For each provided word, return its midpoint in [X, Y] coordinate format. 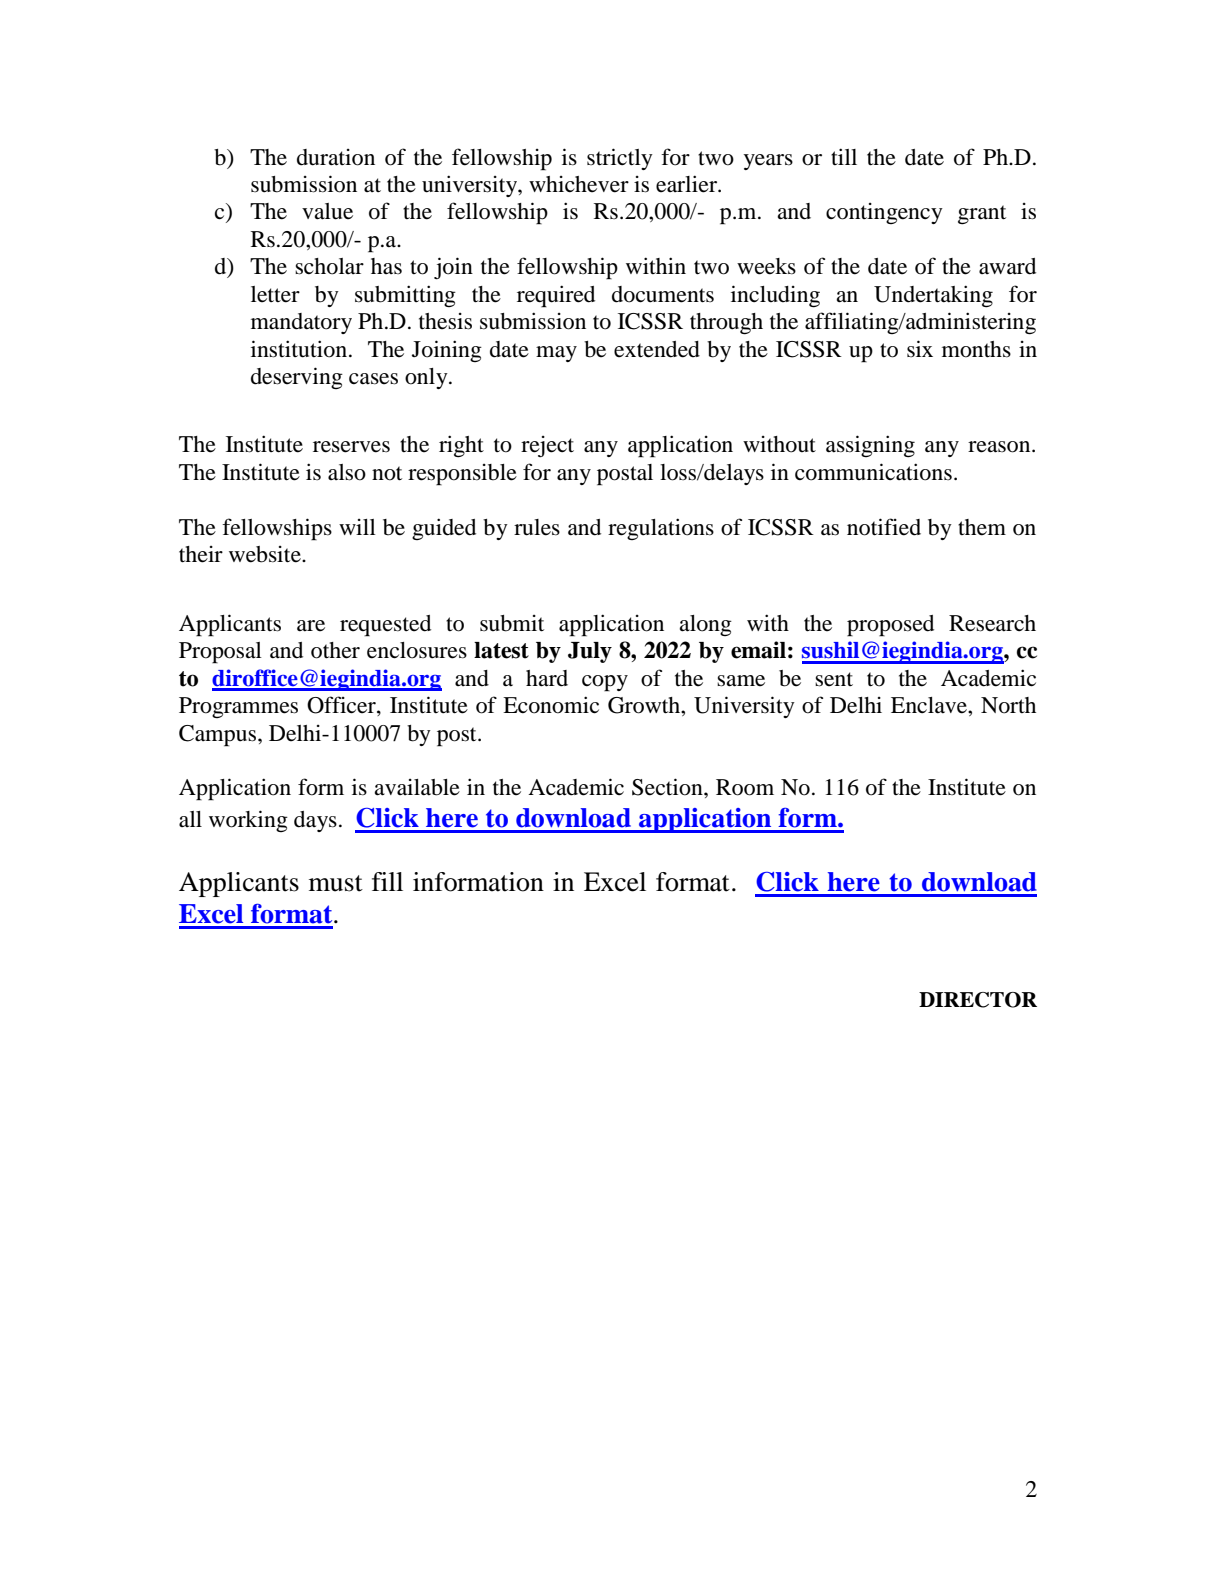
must [336, 883]
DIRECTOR [978, 1000]
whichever [579, 184]
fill [387, 881]
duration [336, 157]
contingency [884, 213]
